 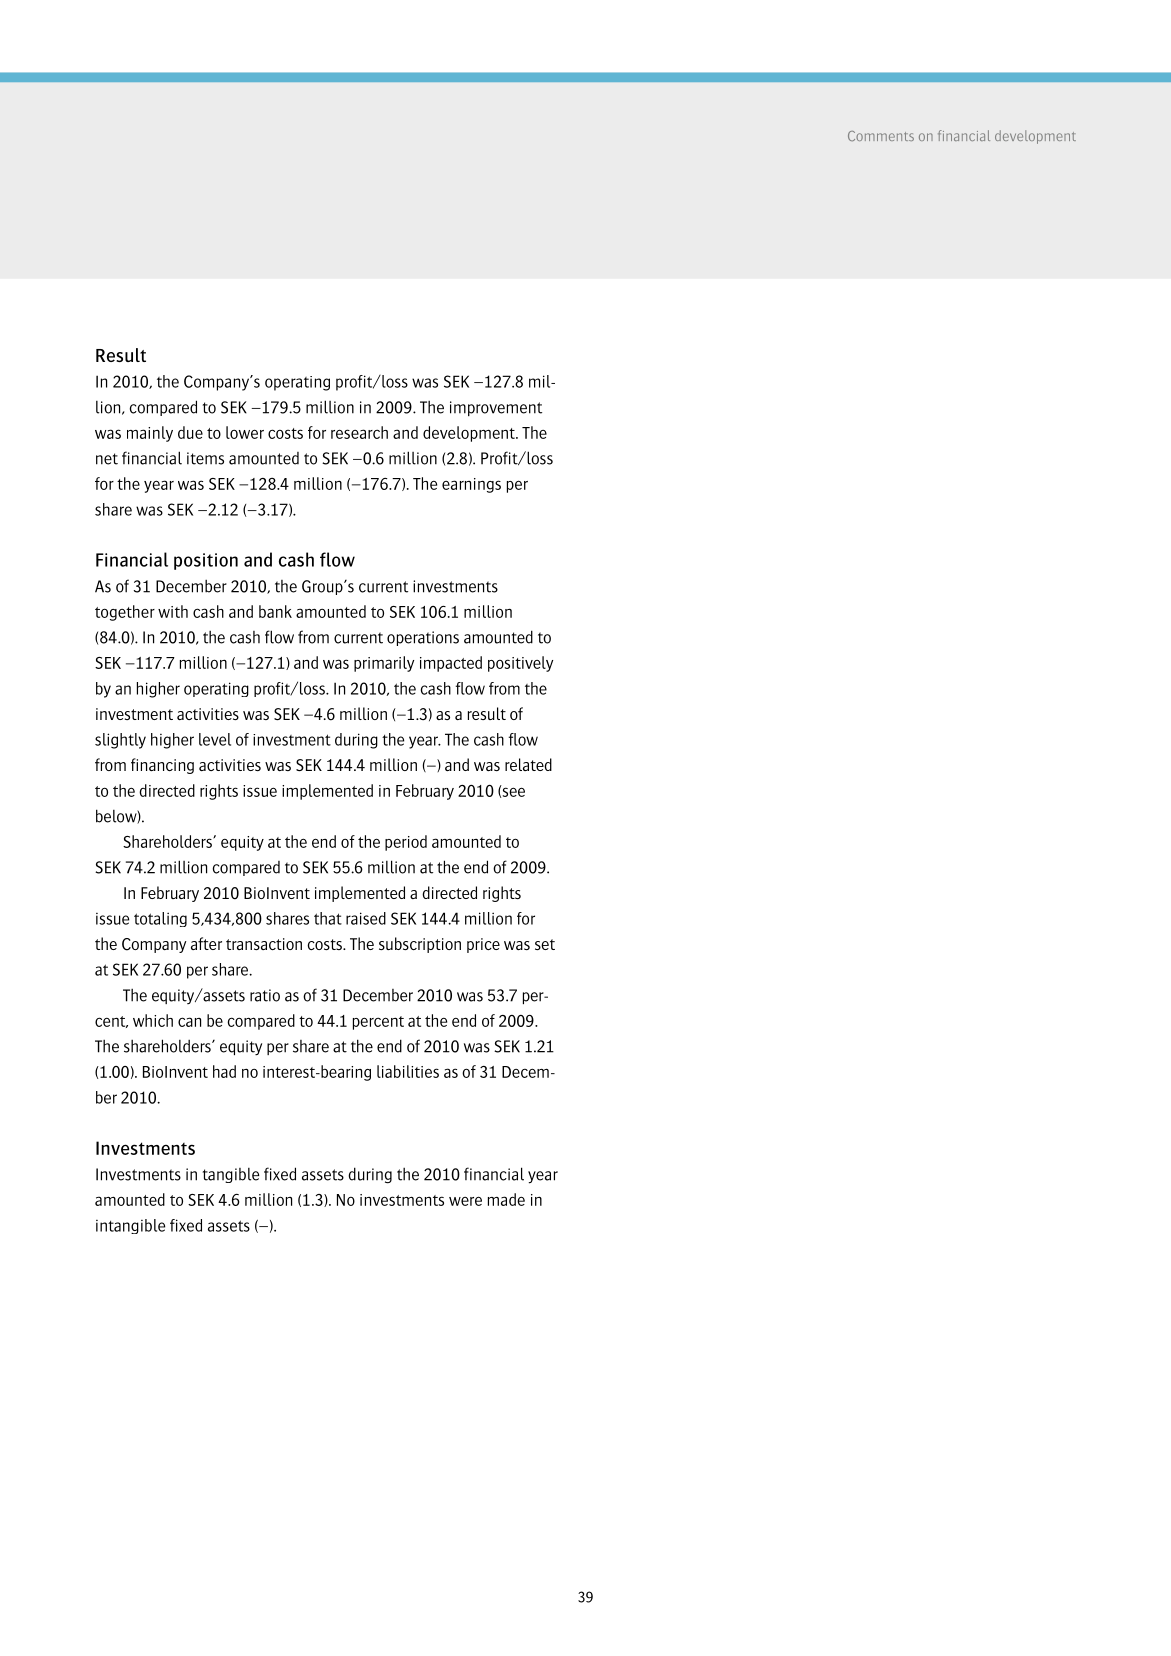 I want to click on Comments, so click(x=881, y=136).
